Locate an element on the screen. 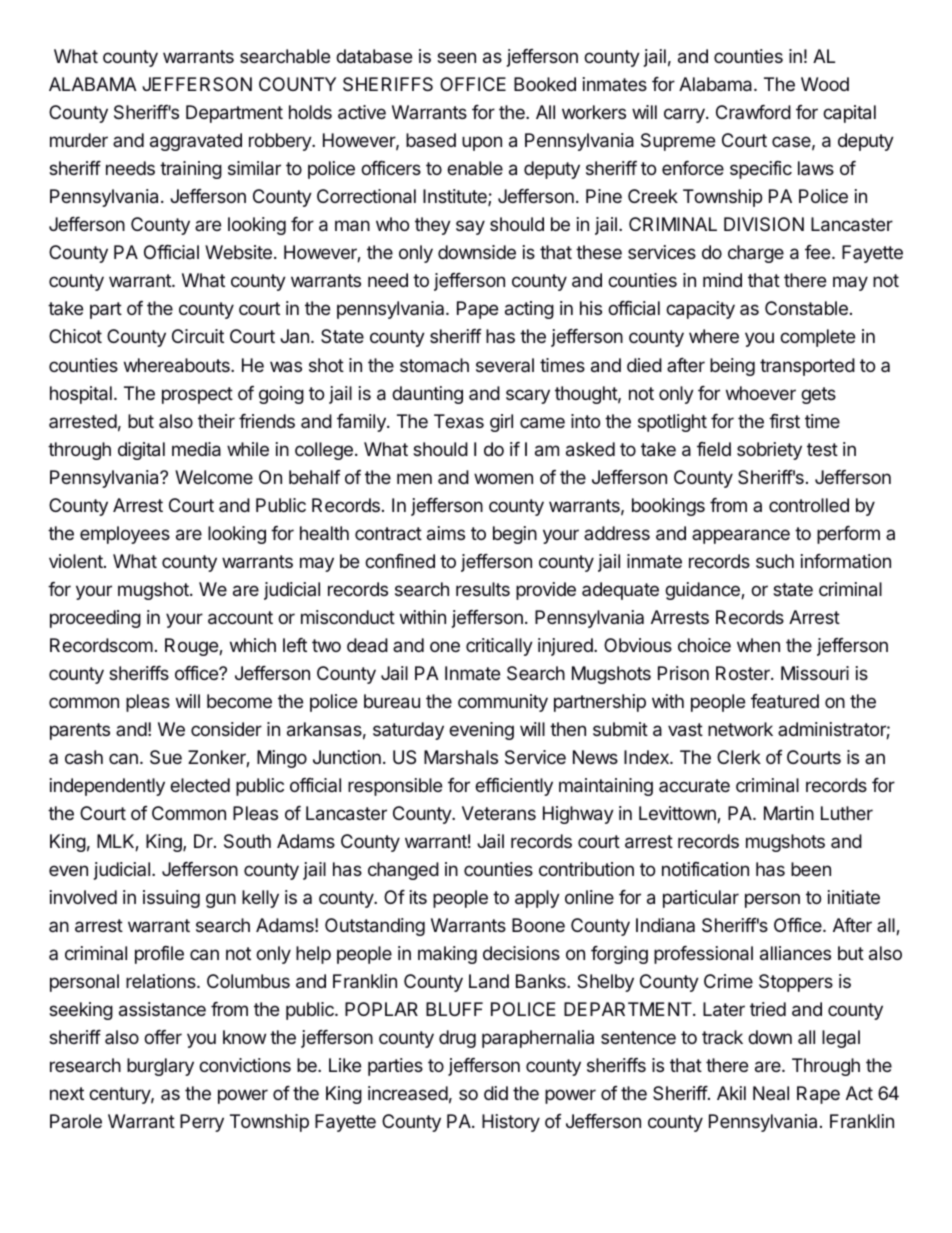 Image resolution: width=952 pixels, height=1233 pixels. issuing is located at coordinates (171, 899).
